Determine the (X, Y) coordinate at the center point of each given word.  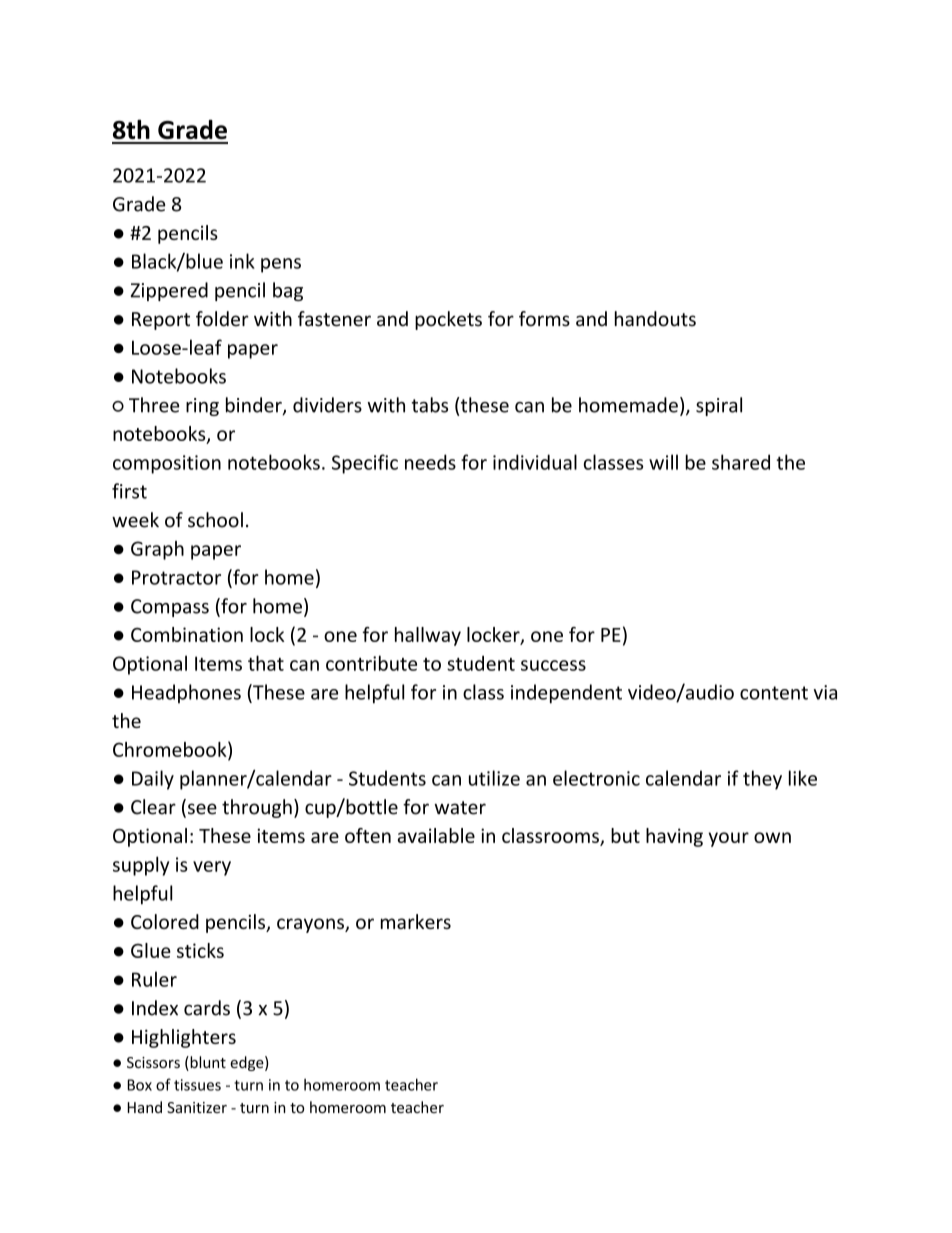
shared (741, 462)
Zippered (169, 291)
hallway (428, 636)
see (201, 810)
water (460, 808)
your (728, 839)
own (772, 837)
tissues (197, 1085)
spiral (719, 406)
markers (416, 921)
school (215, 520)
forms (544, 319)
